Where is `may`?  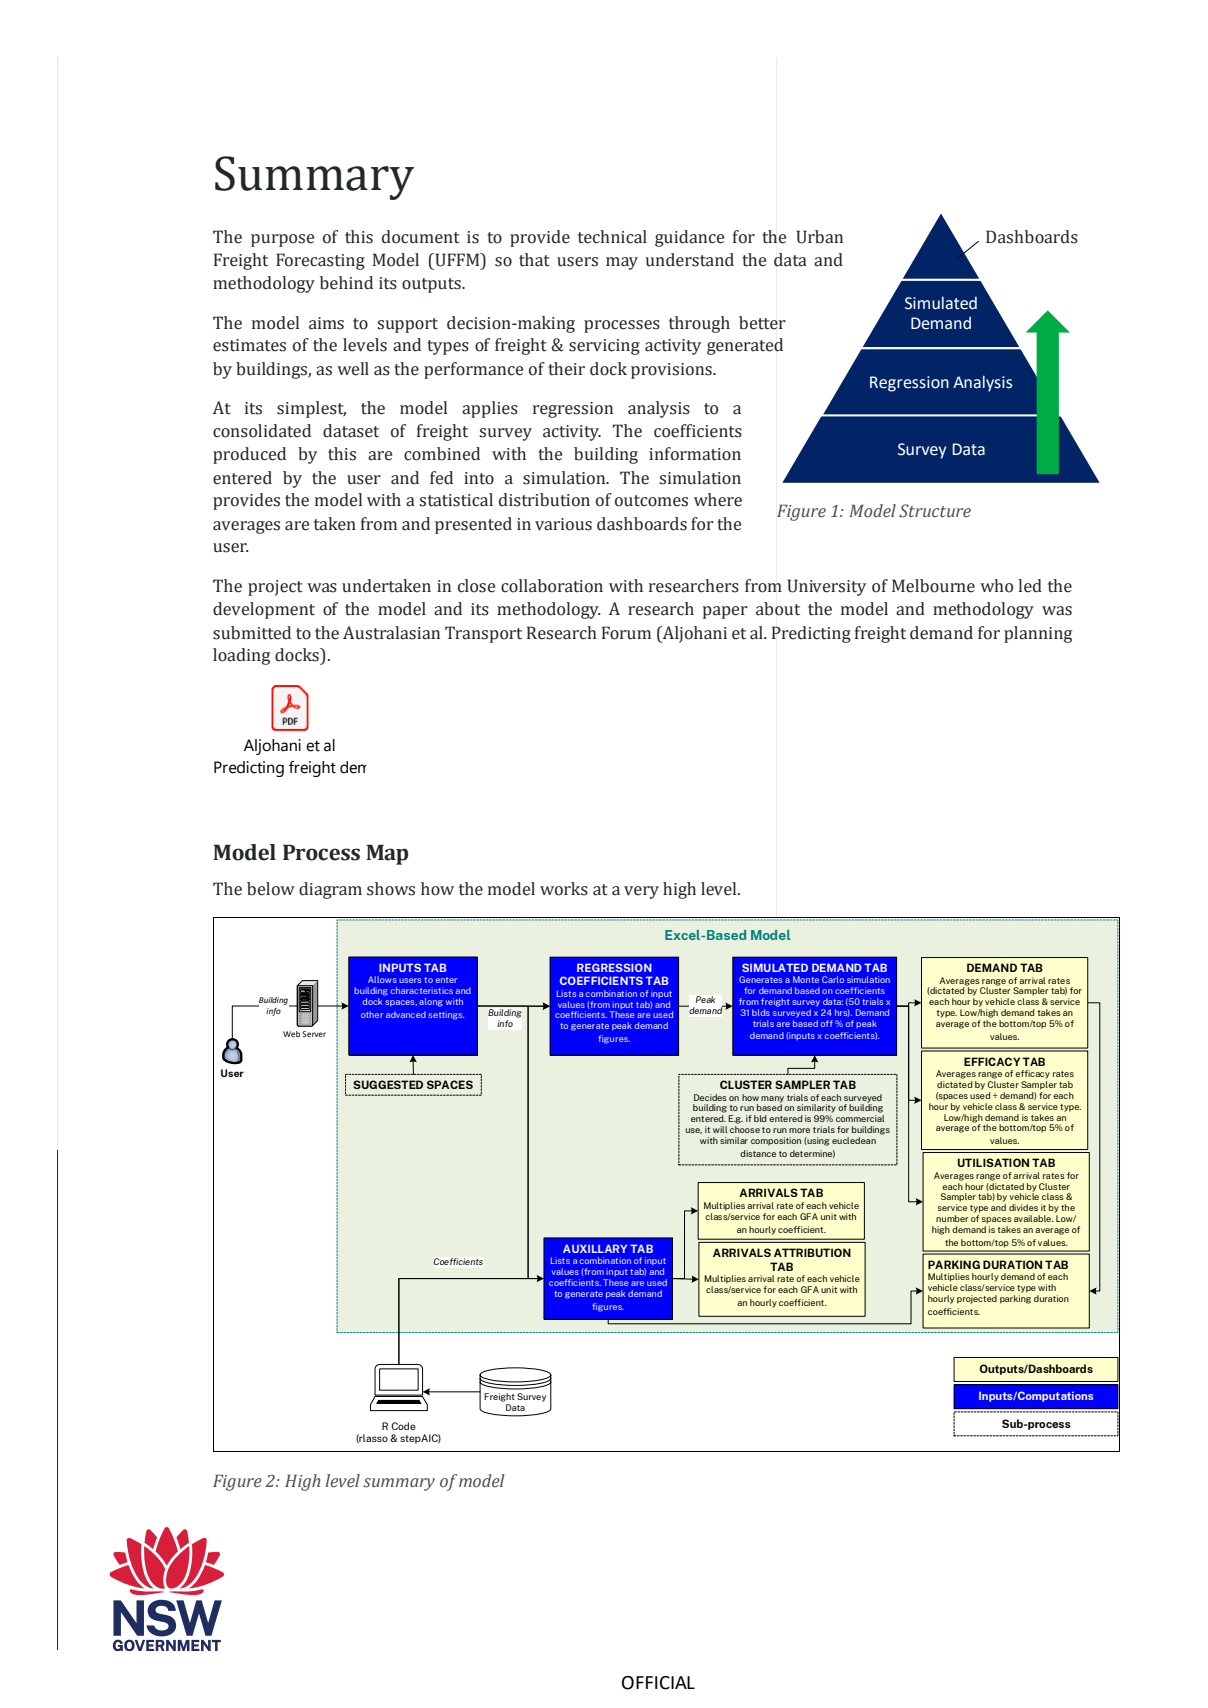 may is located at coordinates (622, 263).
